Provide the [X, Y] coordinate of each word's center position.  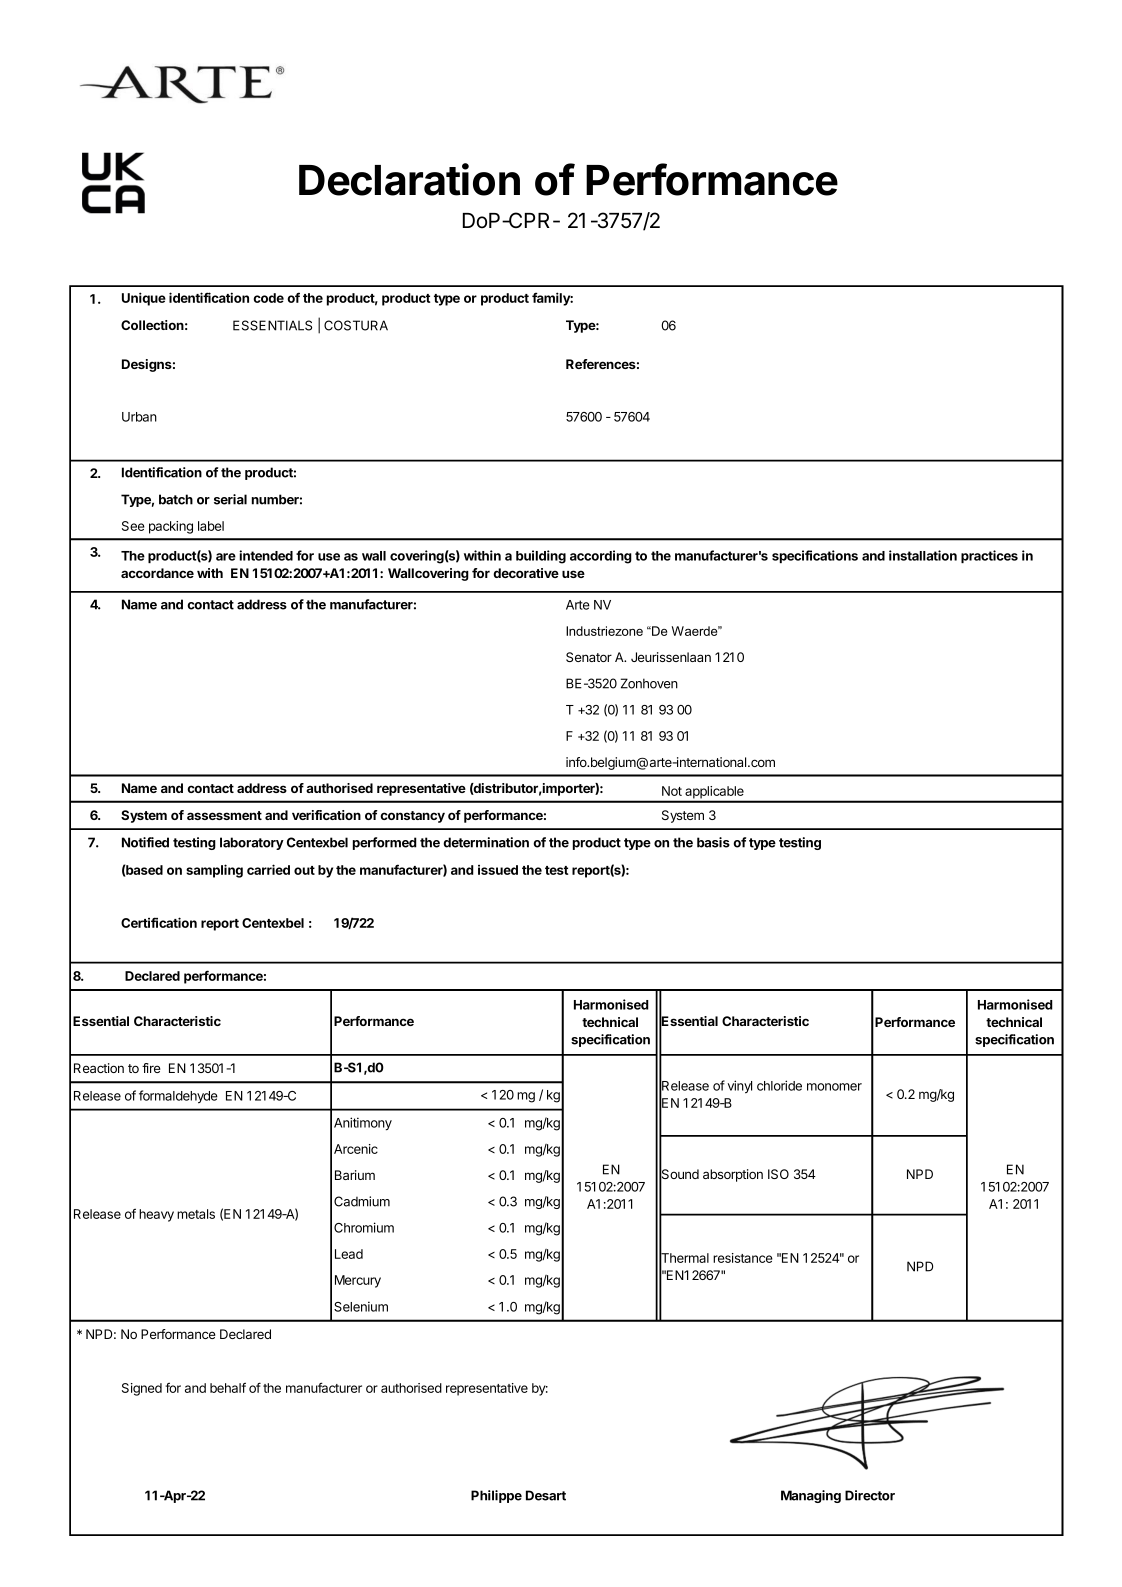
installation [923, 555]
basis [713, 842]
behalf [228, 1387]
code [268, 298]
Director [870, 1495]
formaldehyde [178, 1097]
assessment [224, 815]
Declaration [409, 179]
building [541, 557]
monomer [834, 1087]
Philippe [496, 1496]
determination [486, 842]
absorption [733, 1175]
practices [989, 556]
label [211, 526]
